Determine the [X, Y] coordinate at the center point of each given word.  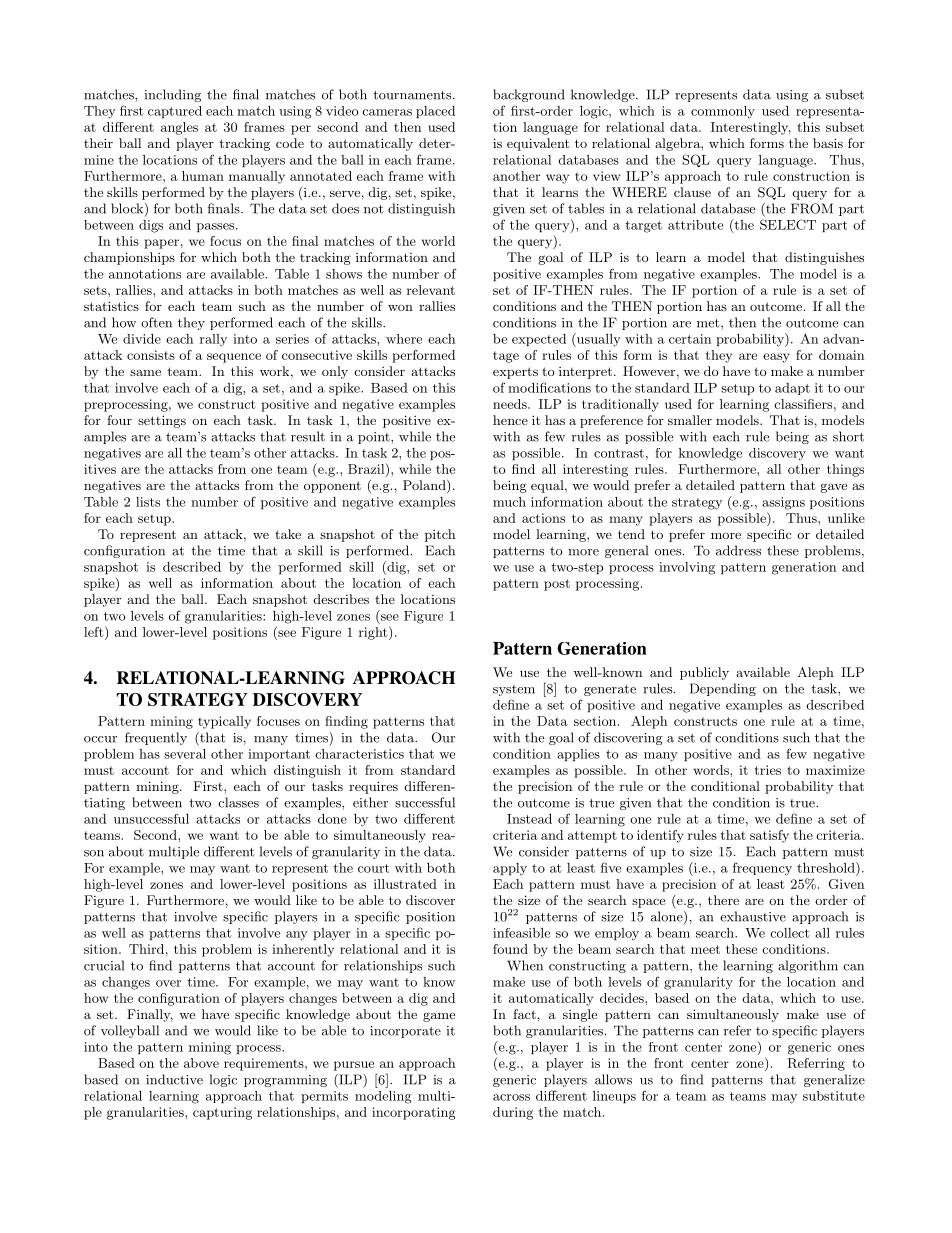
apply [510, 869]
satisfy [769, 836]
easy [776, 358]
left [95, 631]
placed [435, 112]
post [557, 585]
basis [828, 143]
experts [515, 373]
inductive [174, 1079]
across [511, 1097]
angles [179, 128]
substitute [834, 1096]
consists [151, 355]
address [738, 550]
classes [238, 802]
